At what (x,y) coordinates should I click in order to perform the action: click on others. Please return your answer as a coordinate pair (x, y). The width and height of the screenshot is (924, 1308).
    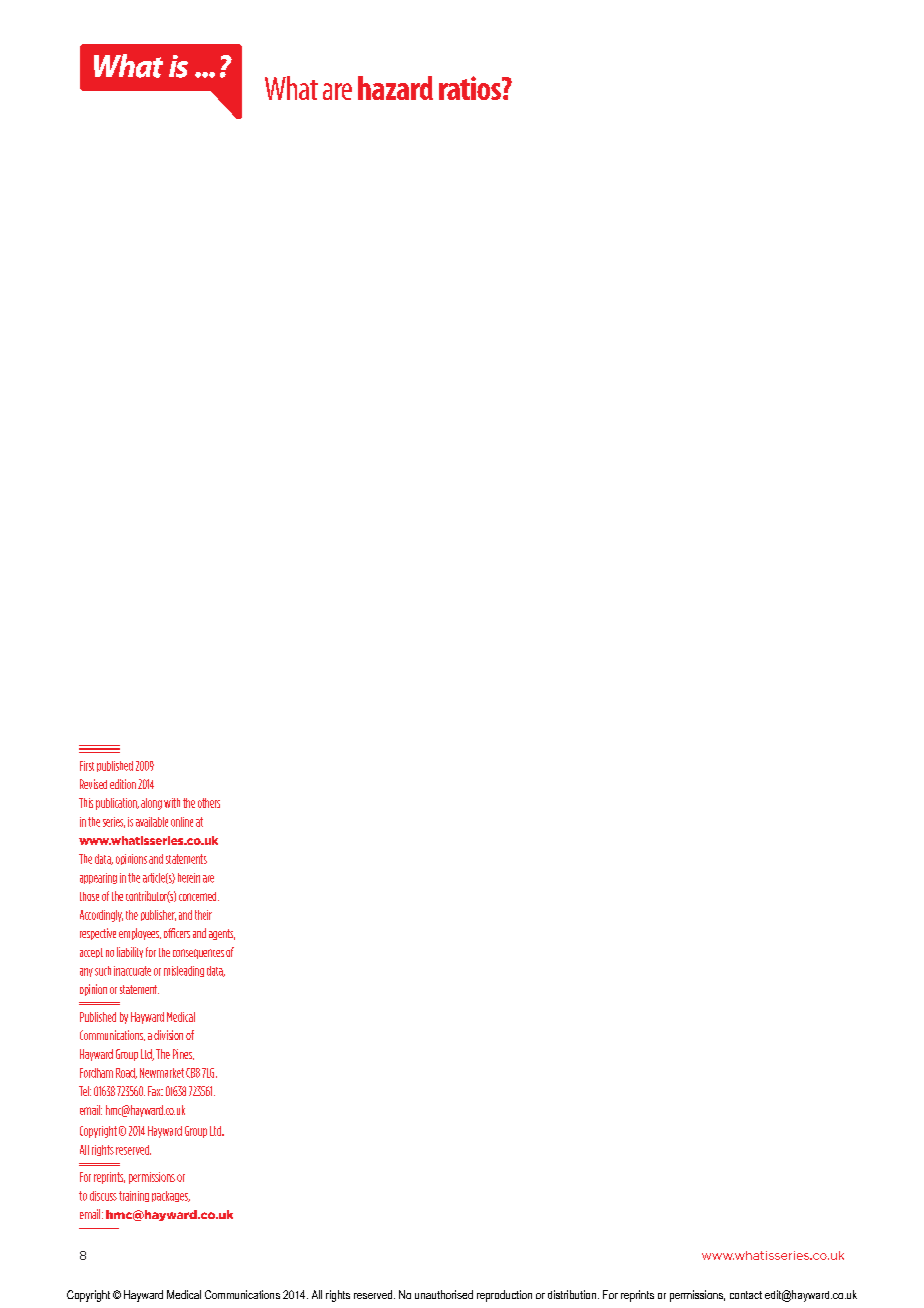
    Looking at the image, I should click on (209, 803).
